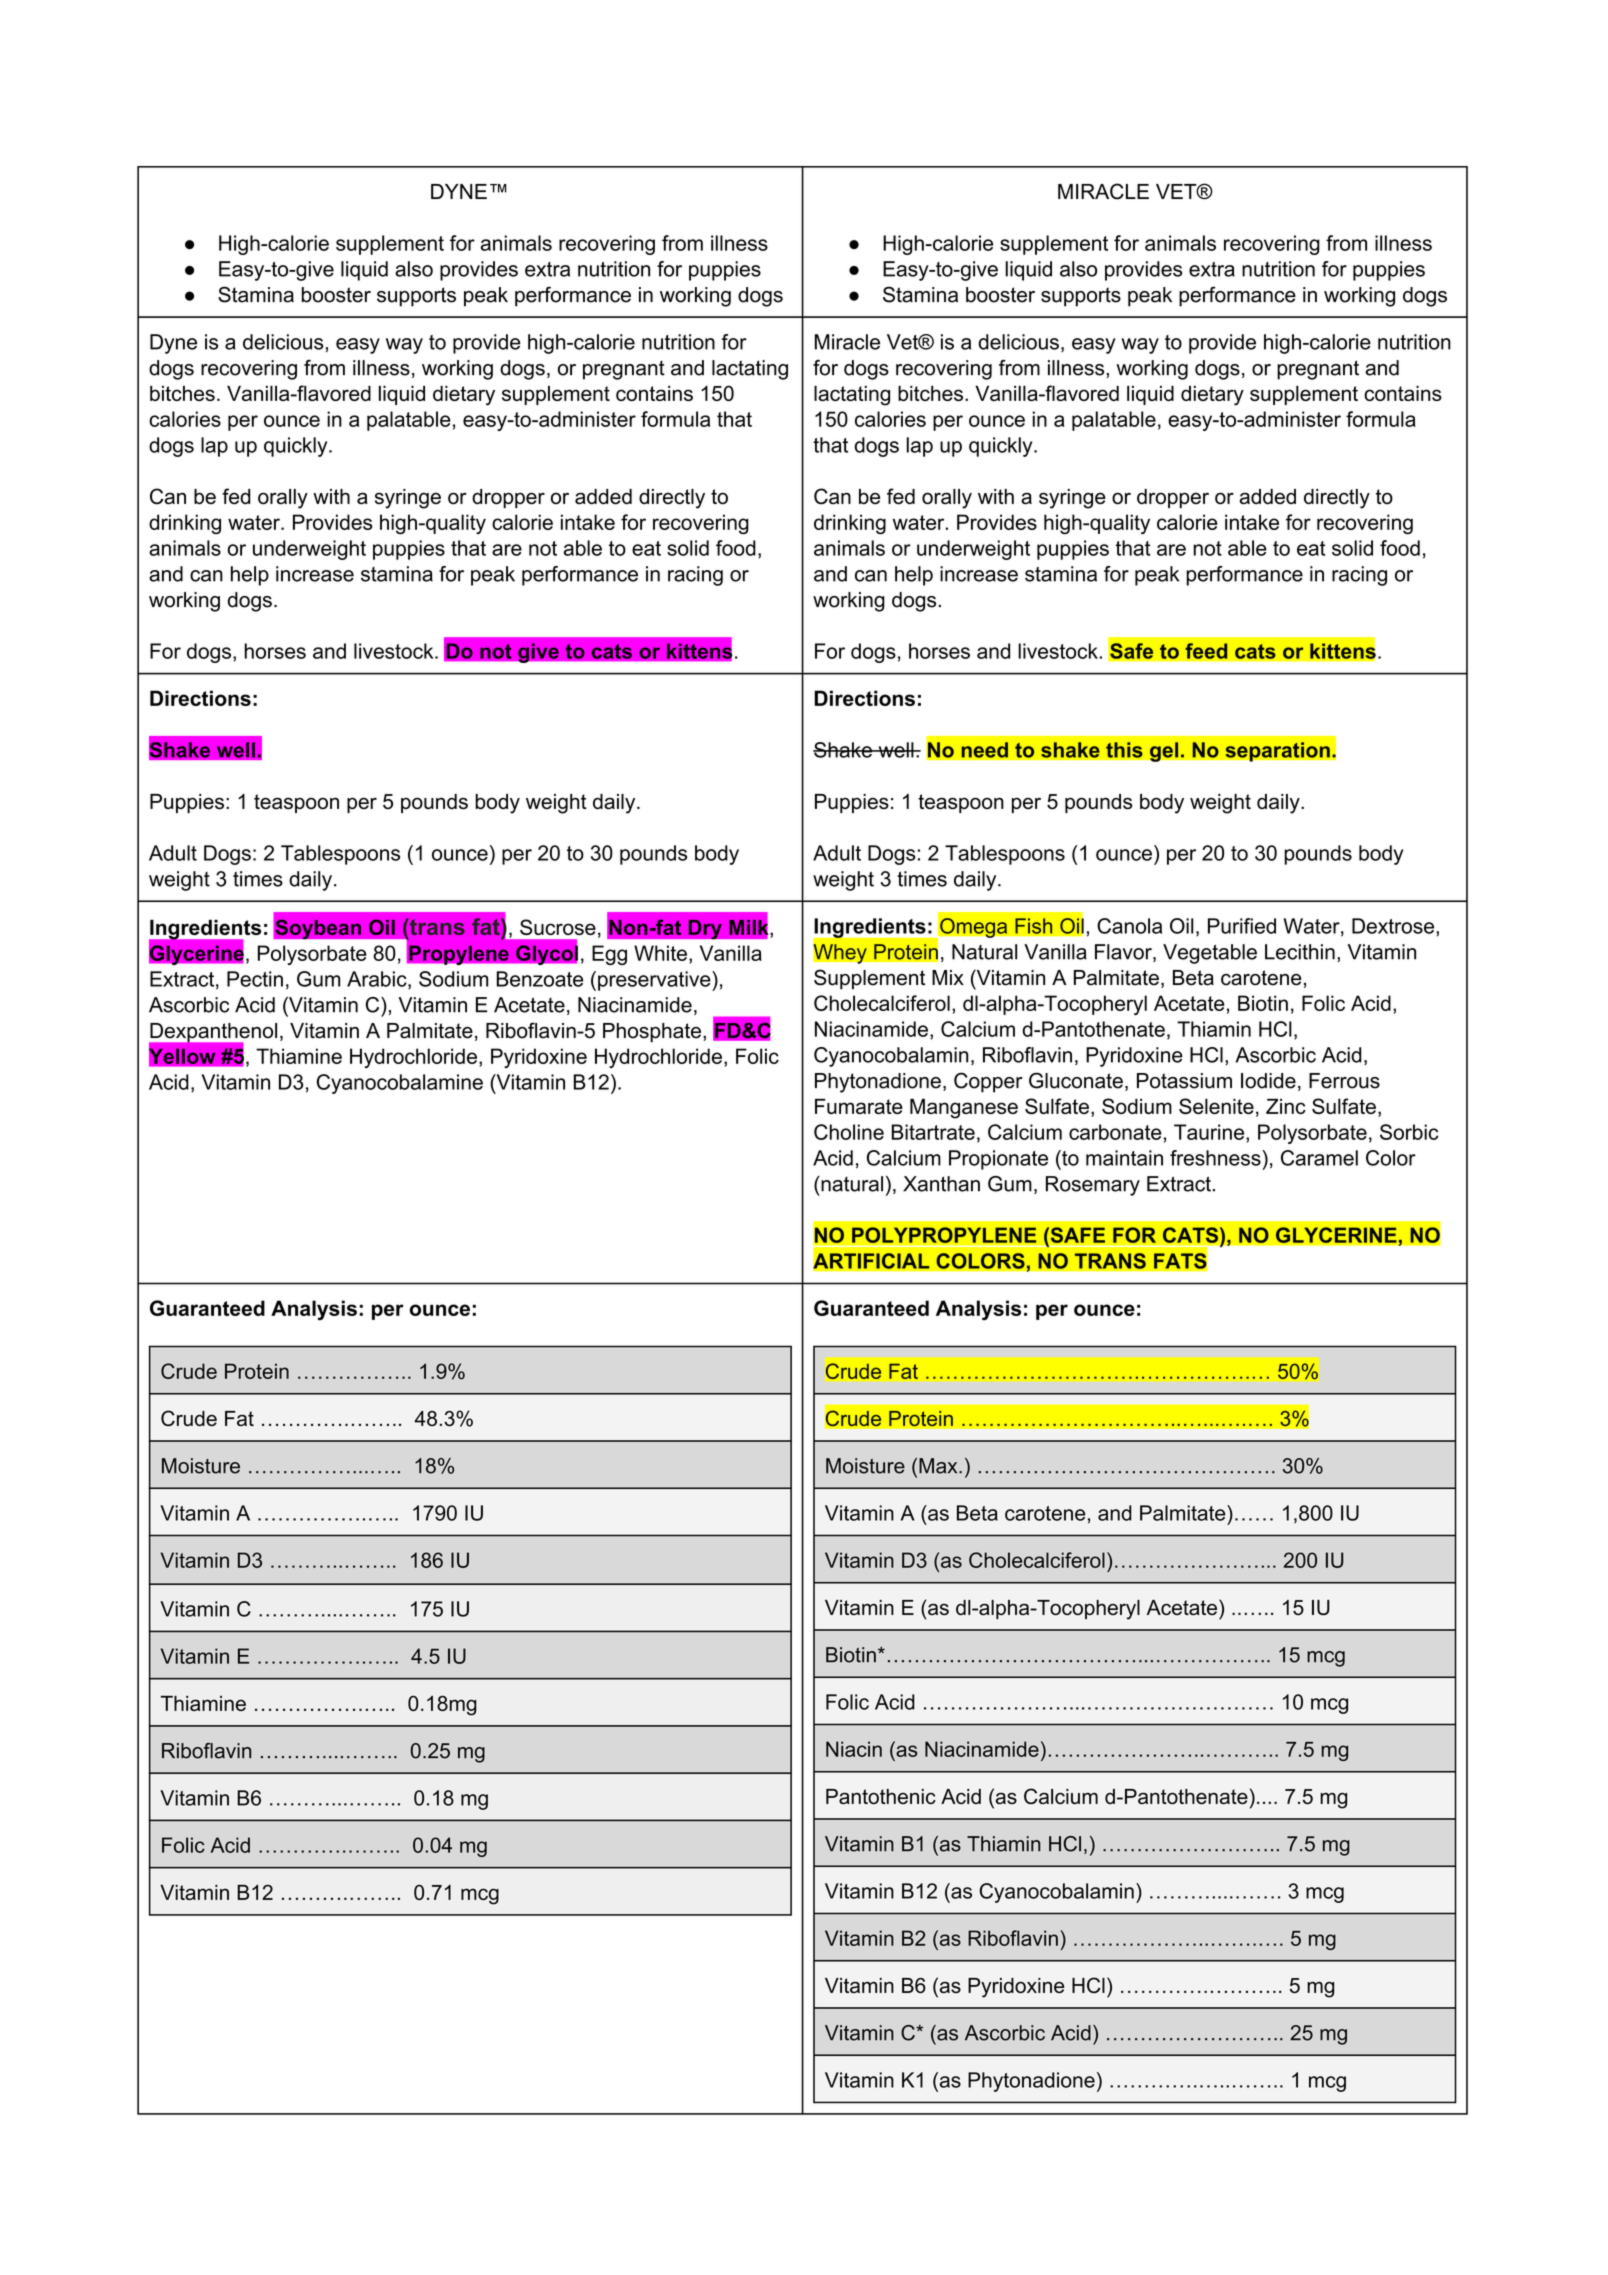  Describe the element at coordinates (378, 980) in the screenshot. I see `Arabic` at that location.
